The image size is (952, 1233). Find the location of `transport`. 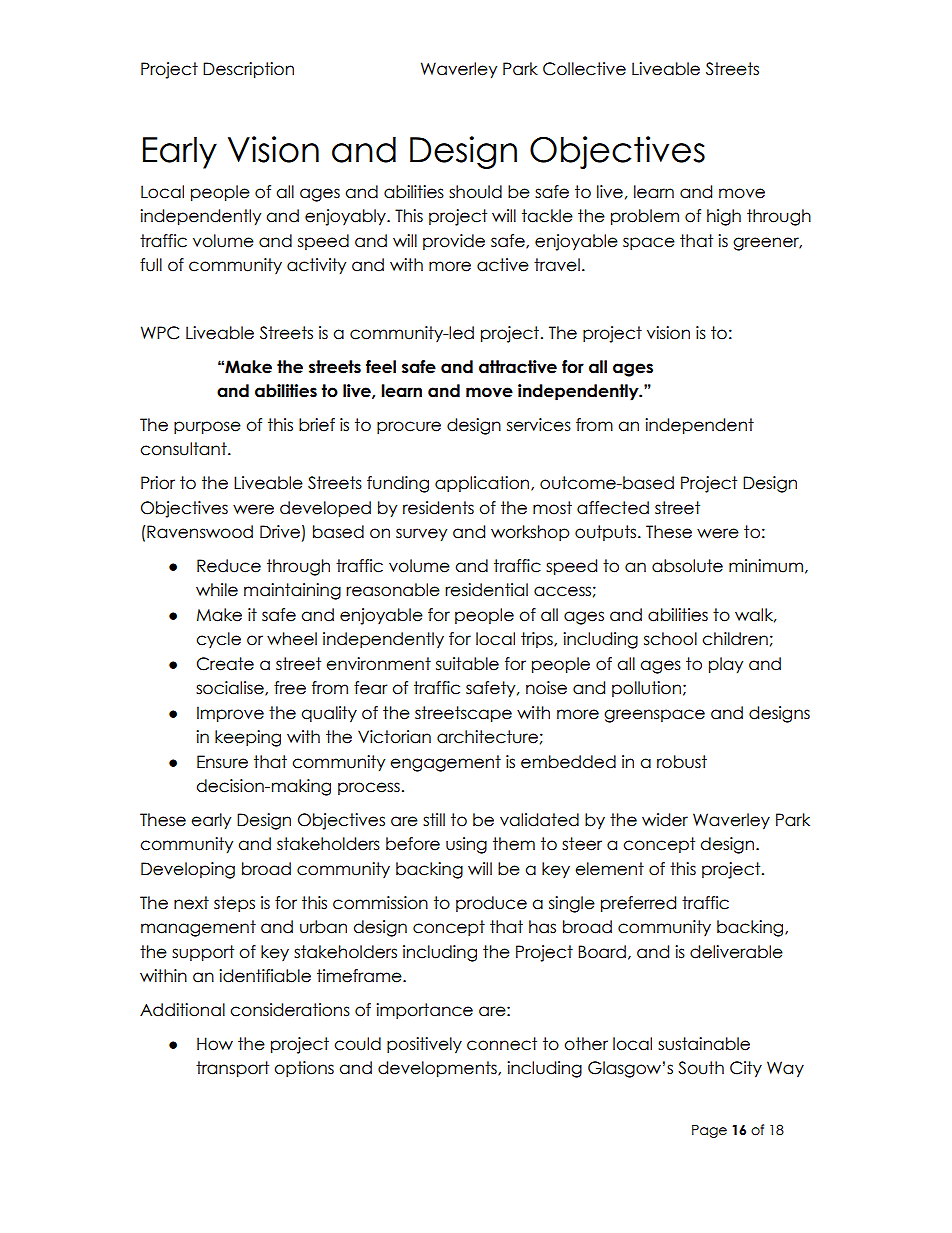

transport is located at coordinates (232, 1069).
